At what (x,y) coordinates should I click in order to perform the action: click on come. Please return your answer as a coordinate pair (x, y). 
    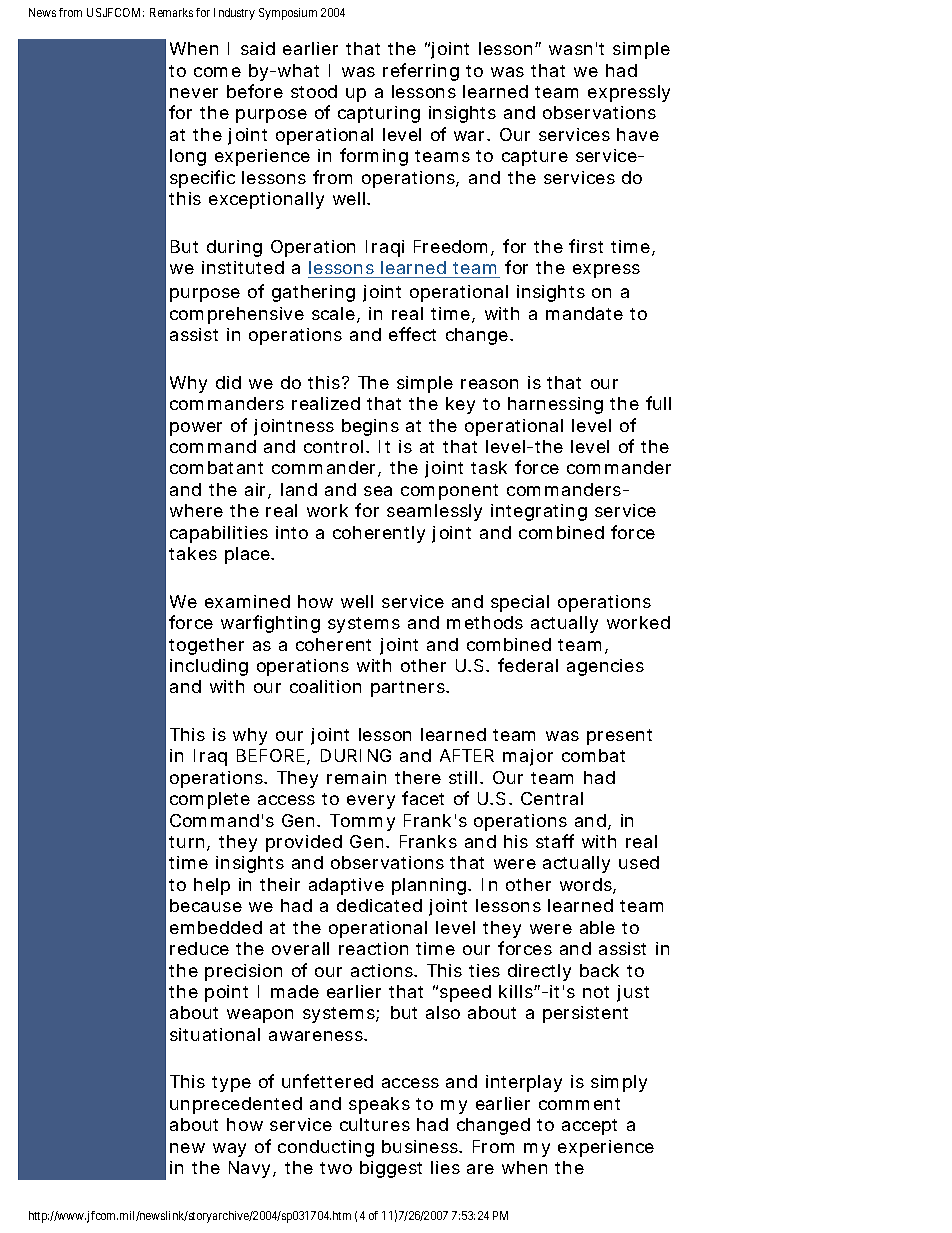
    Looking at the image, I should click on (217, 72).
